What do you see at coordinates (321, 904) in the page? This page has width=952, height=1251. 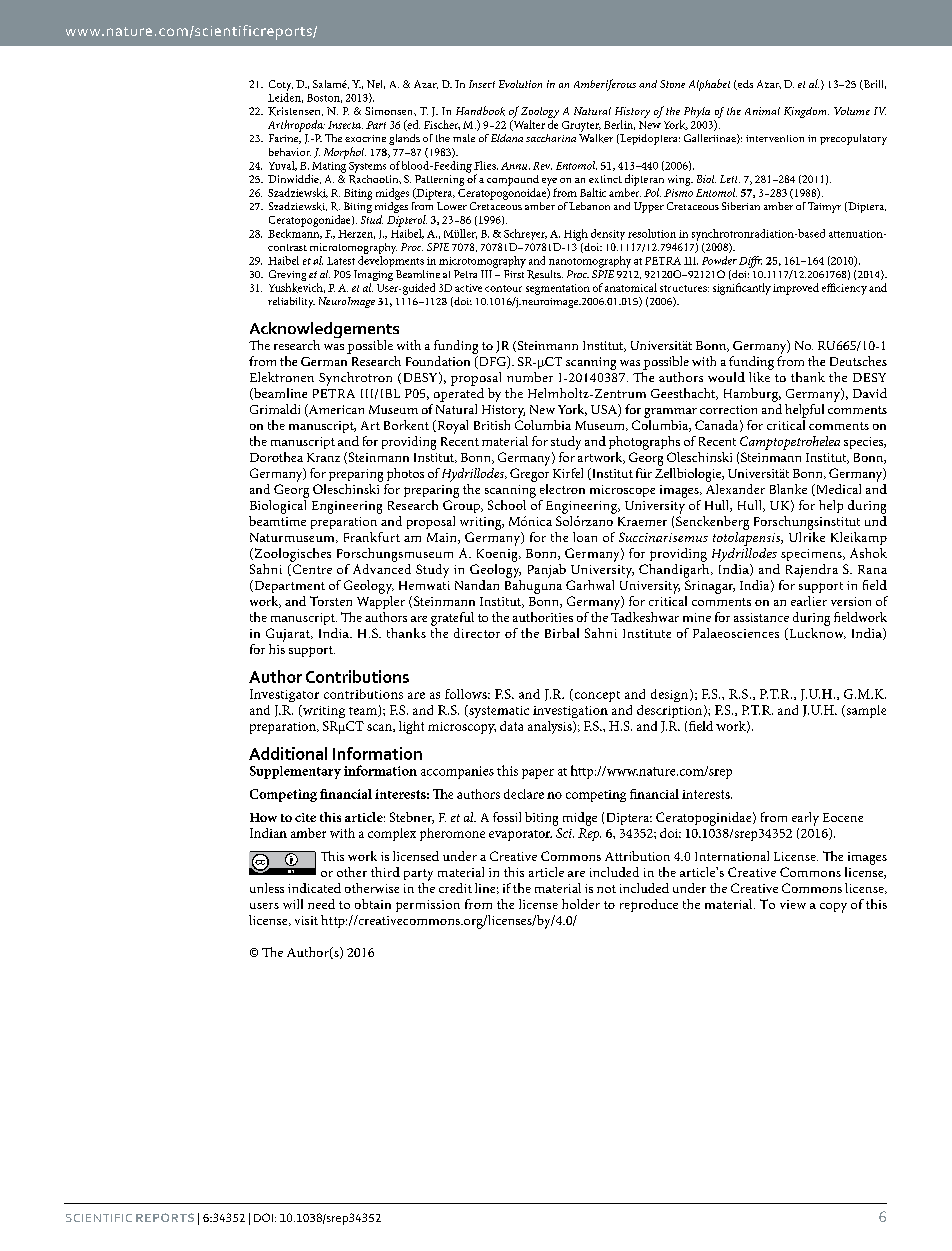 I see `need` at bounding box center [321, 904].
